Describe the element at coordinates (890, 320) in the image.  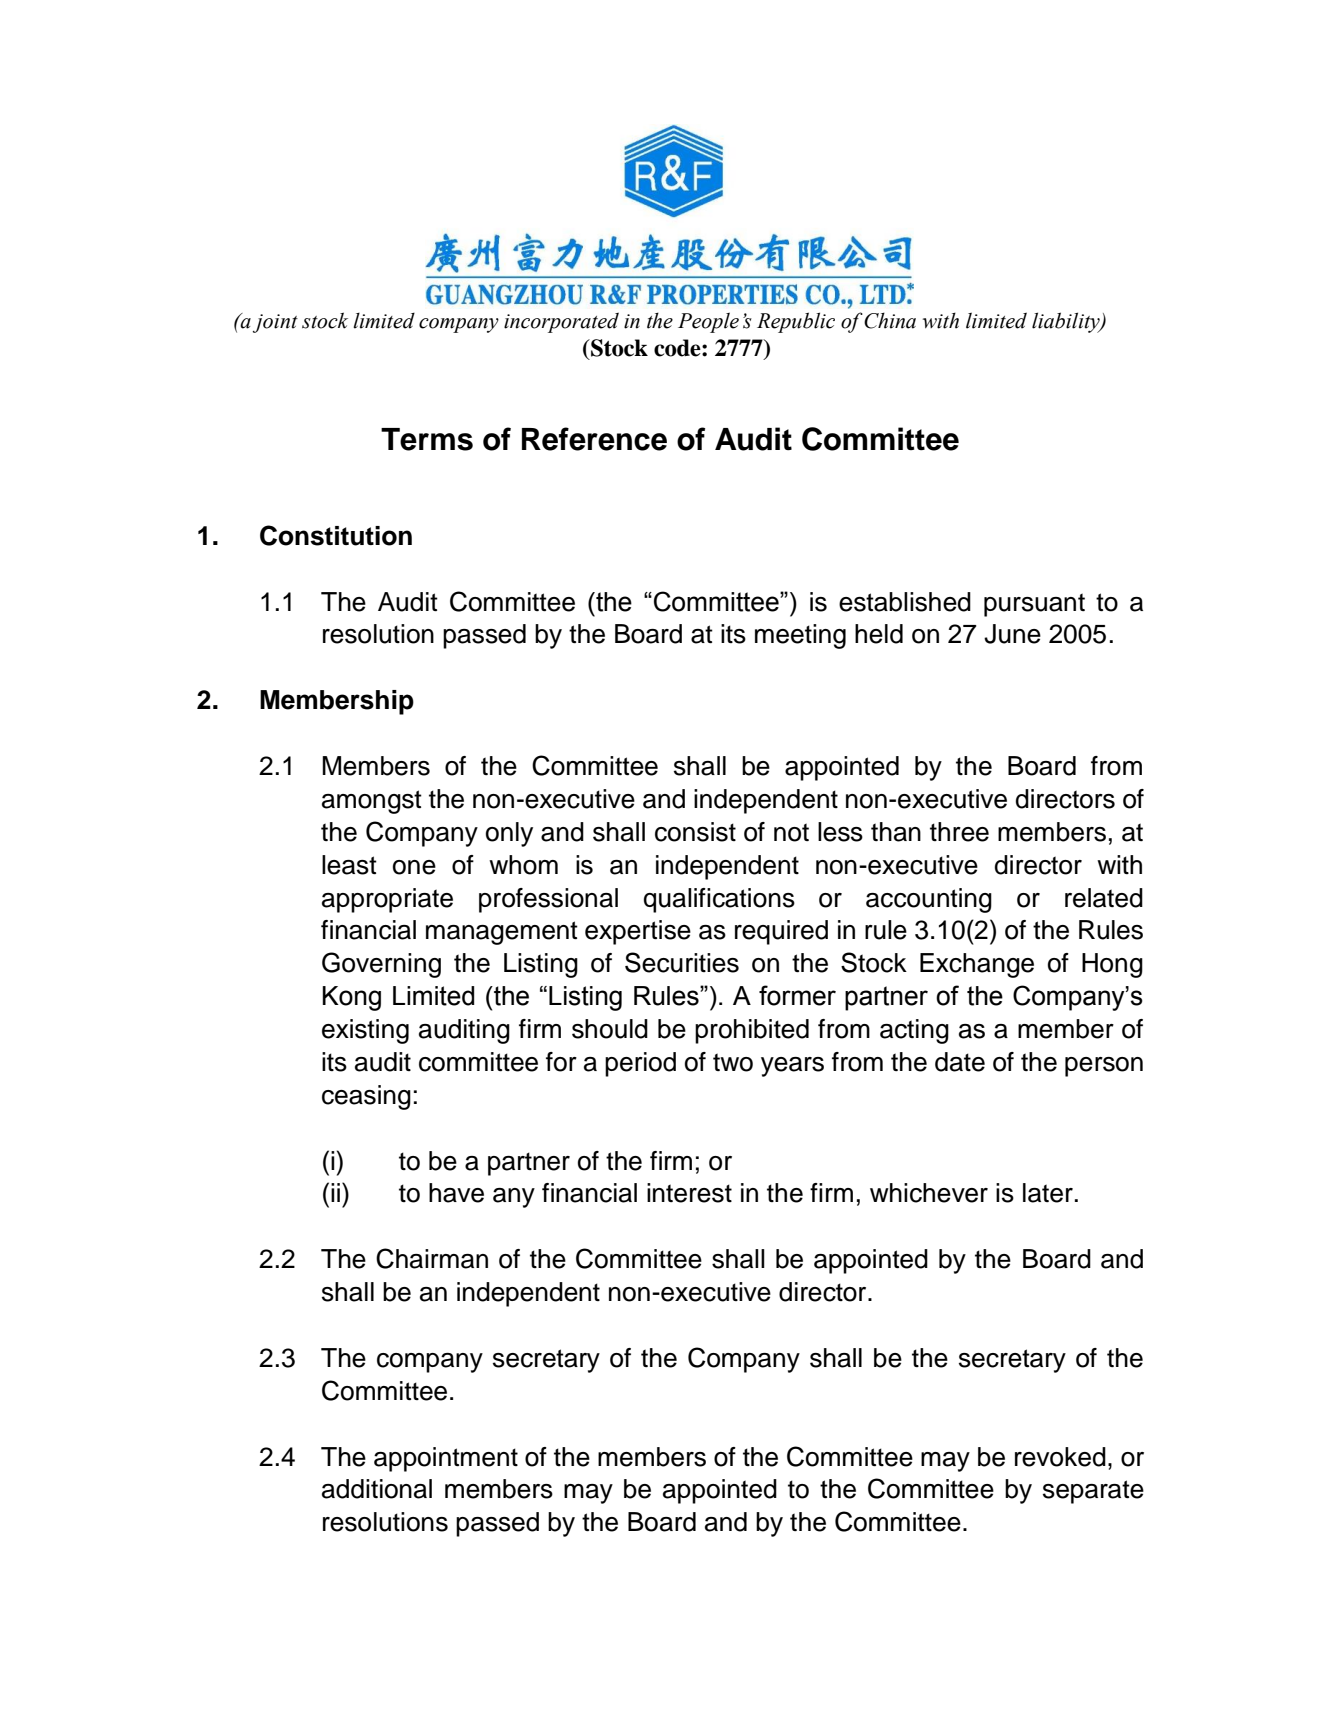
I see `China` at that location.
